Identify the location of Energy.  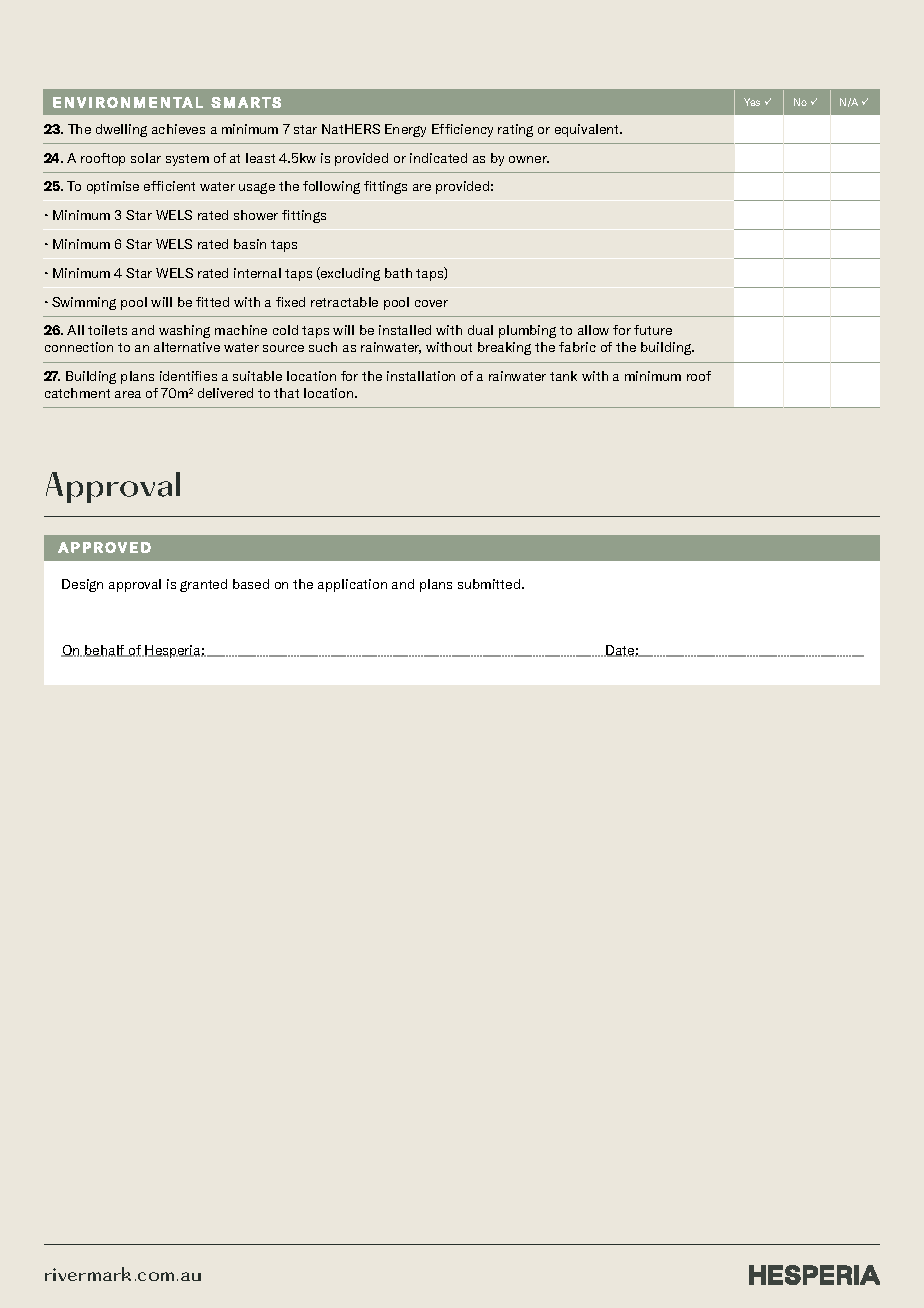
(405, 130).
